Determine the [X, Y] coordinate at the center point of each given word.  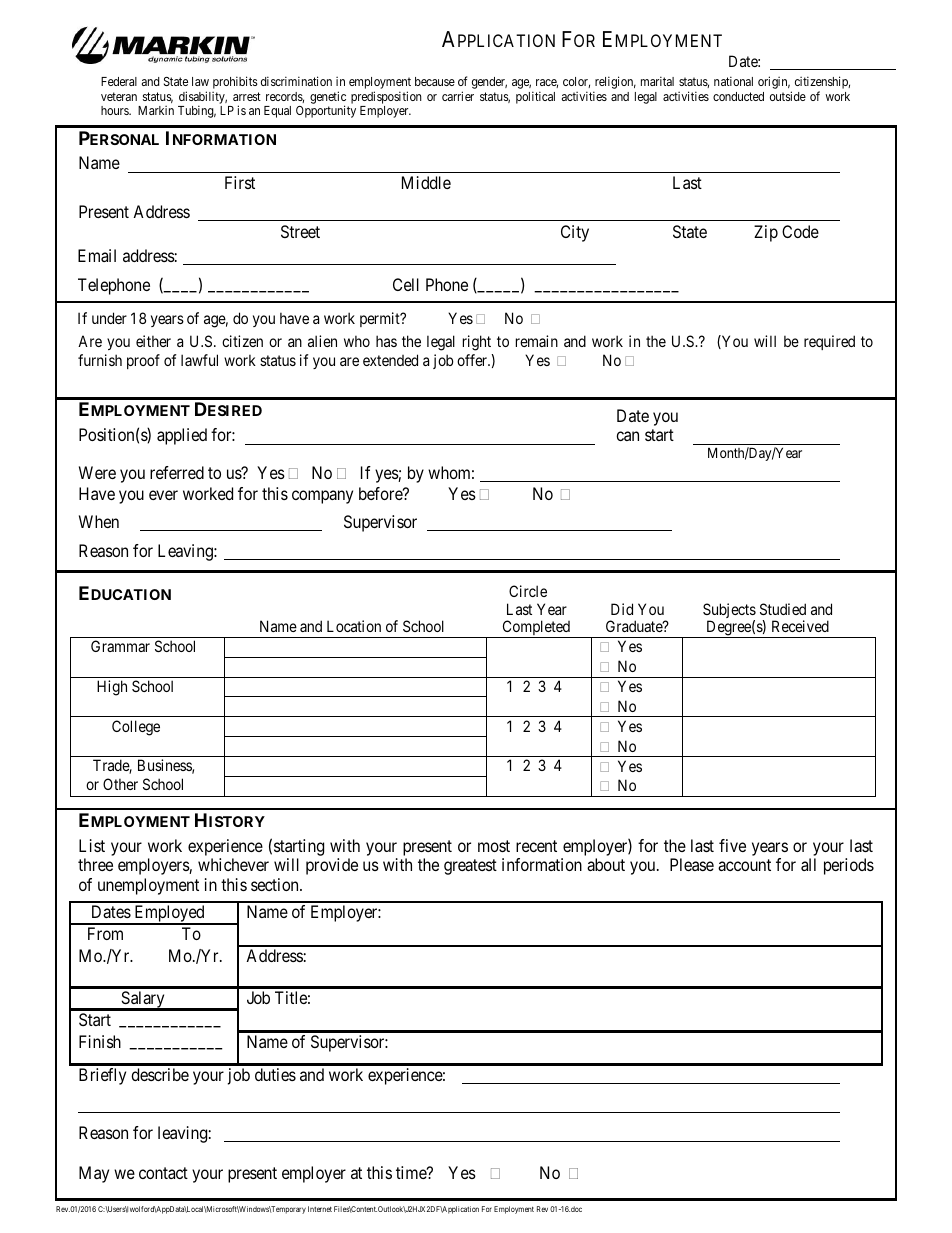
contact [163, 1173]
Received [800, 626]
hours [116, 110]
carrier [458, 96]
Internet [320, 1209]
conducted [738, 96]
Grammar [120, 646]
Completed [536, 629]
